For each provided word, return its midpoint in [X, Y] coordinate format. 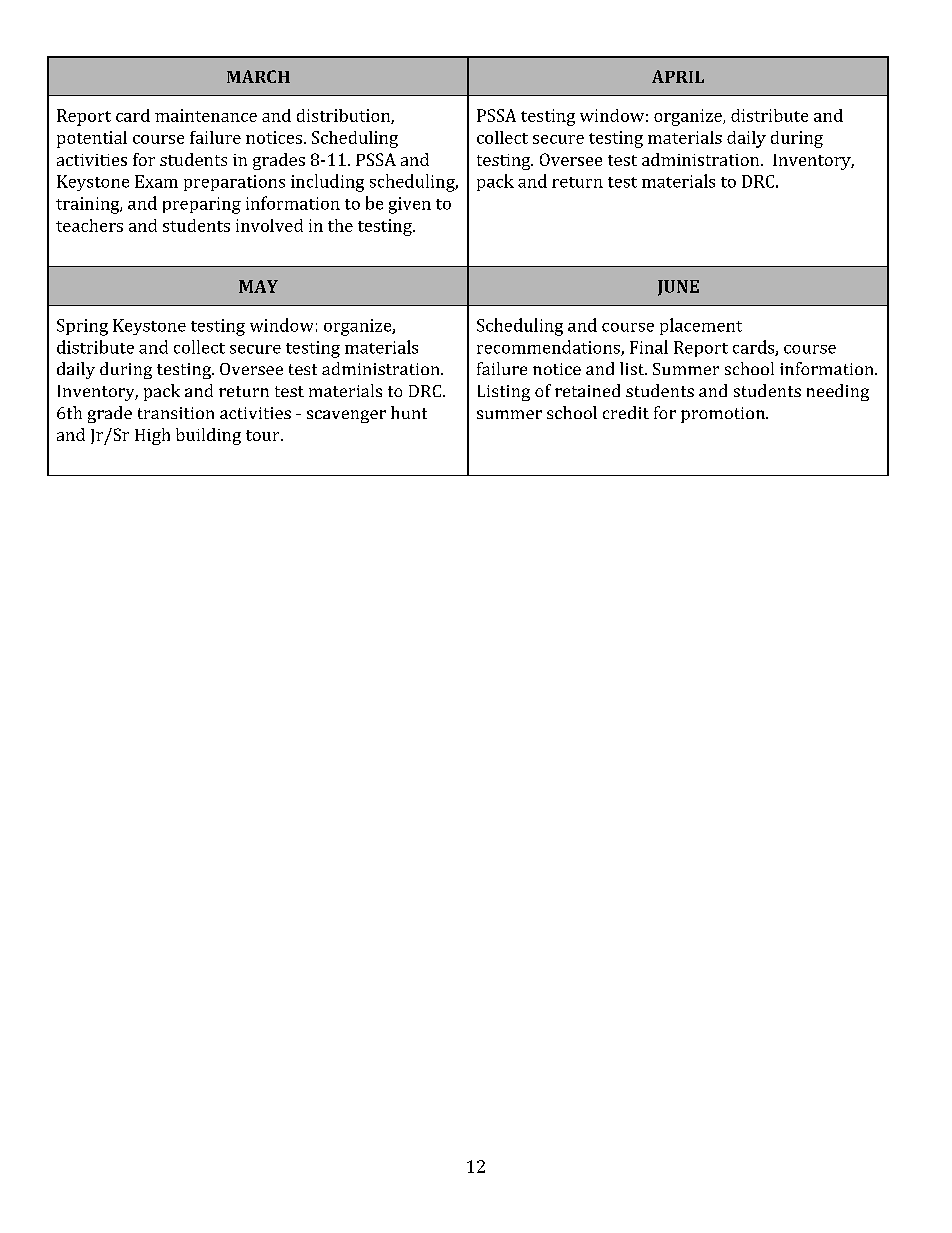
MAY [258, 286]
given [410, 205]
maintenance [206, 115]
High [152, 436]
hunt [409, 412]
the [340, 225]
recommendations [549, 348]
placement [701, 326]
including [327, 183]
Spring [82, 327]
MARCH [258, 76]
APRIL [678, 76]
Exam [156, 181]
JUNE [678, 288]
